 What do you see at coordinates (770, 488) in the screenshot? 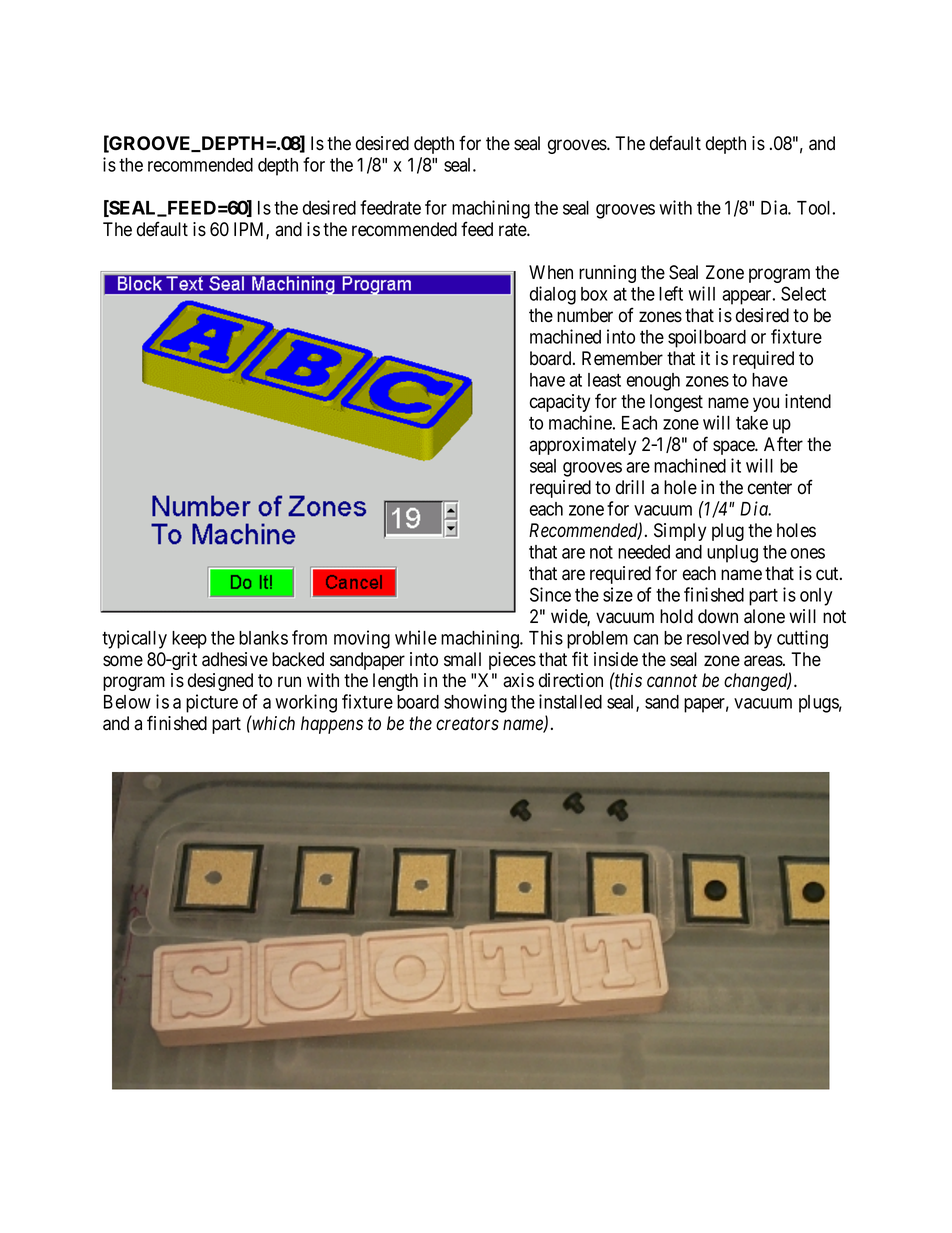
I see `center` at bounding box center [770, 488].
